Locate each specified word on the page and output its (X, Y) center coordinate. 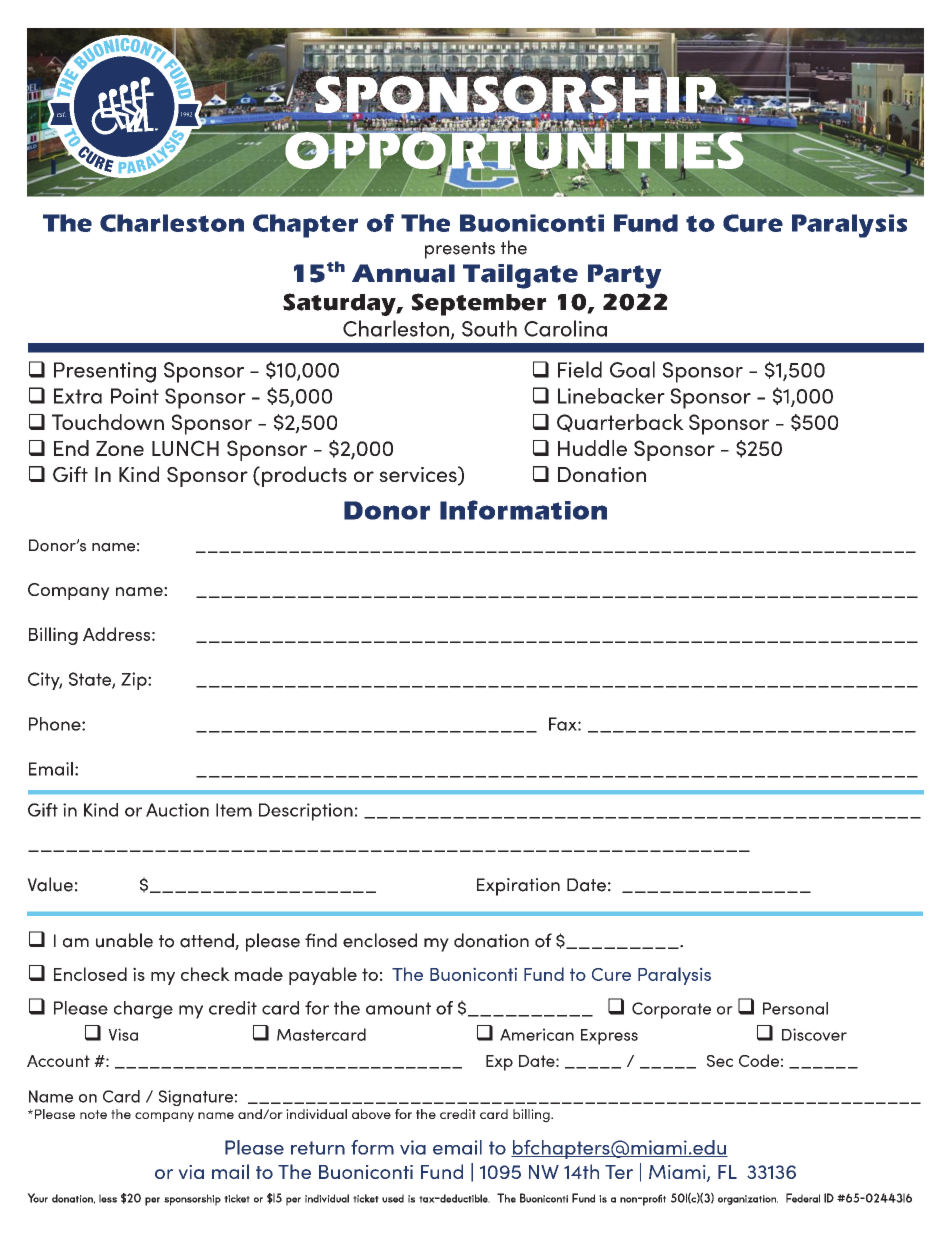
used (393, 1198)
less (108, 1198)
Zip (135, 681)
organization (748, 1200)
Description (306, 812)
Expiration (518, 887)
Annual (403, 273)
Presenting (105, 372)
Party (624, 276)
